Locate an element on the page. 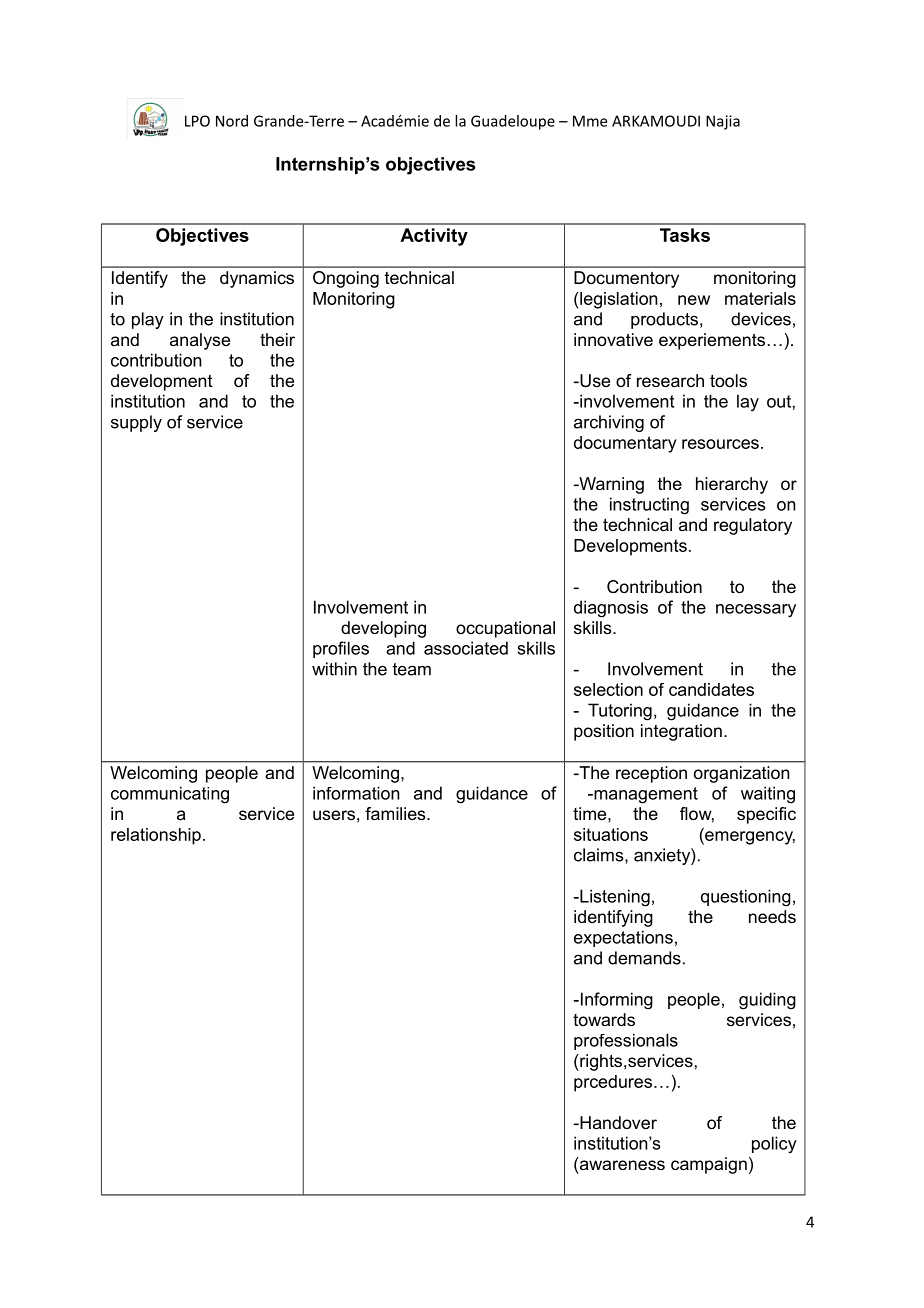  Tasks is located at coordinates (685, 235).
